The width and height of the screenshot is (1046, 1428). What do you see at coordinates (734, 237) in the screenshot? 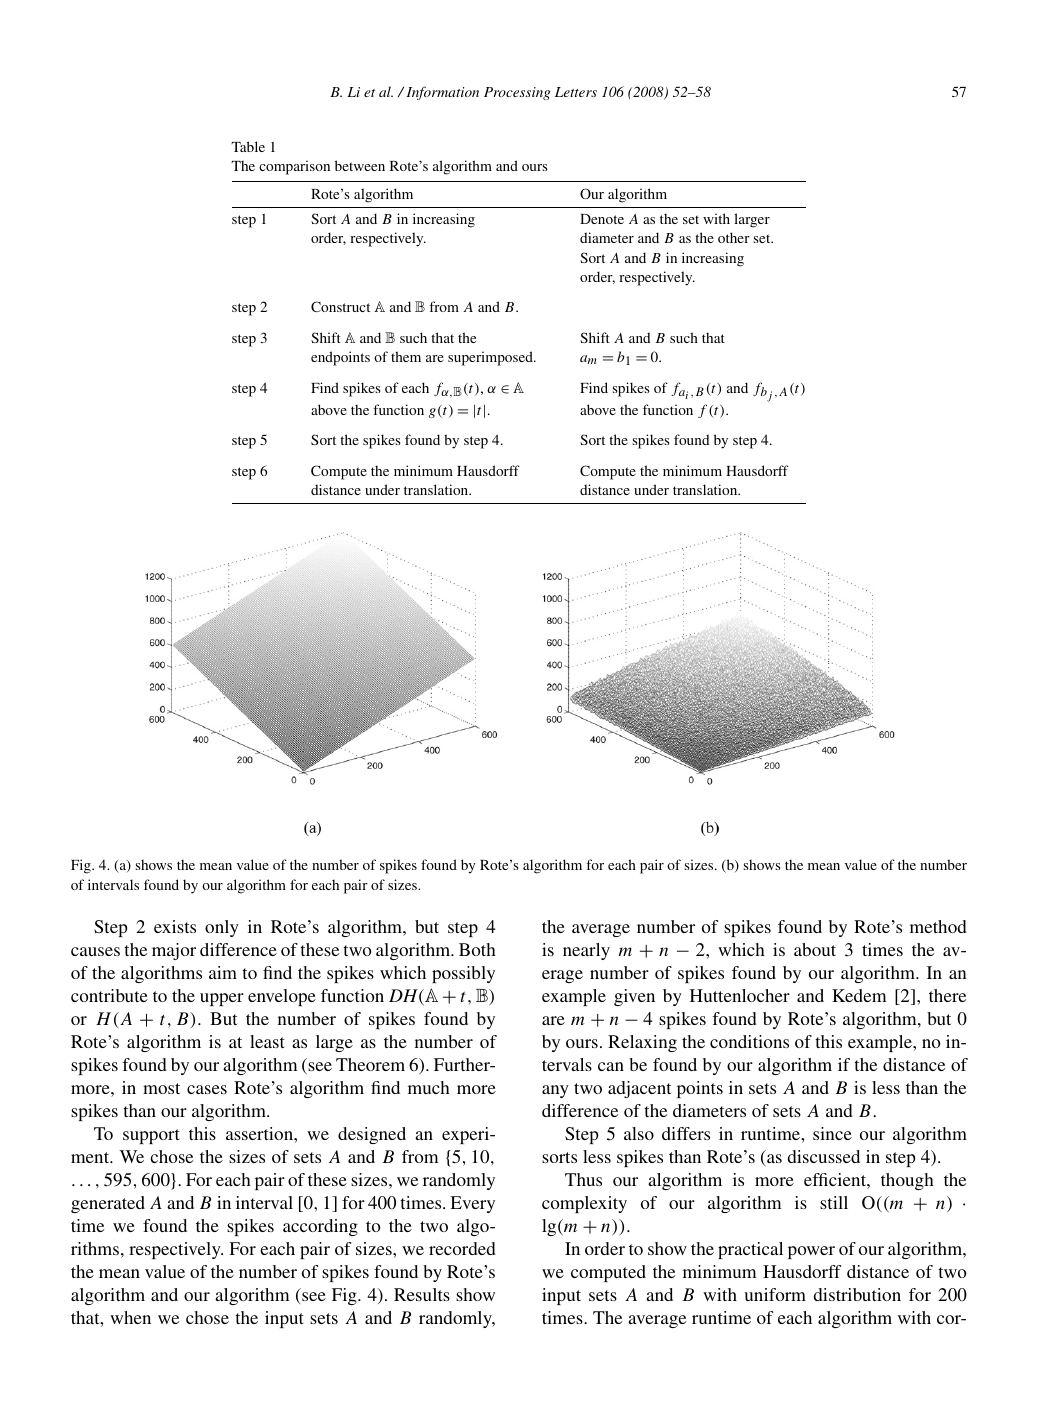
I see `other` at bounding box center [734, 237].
